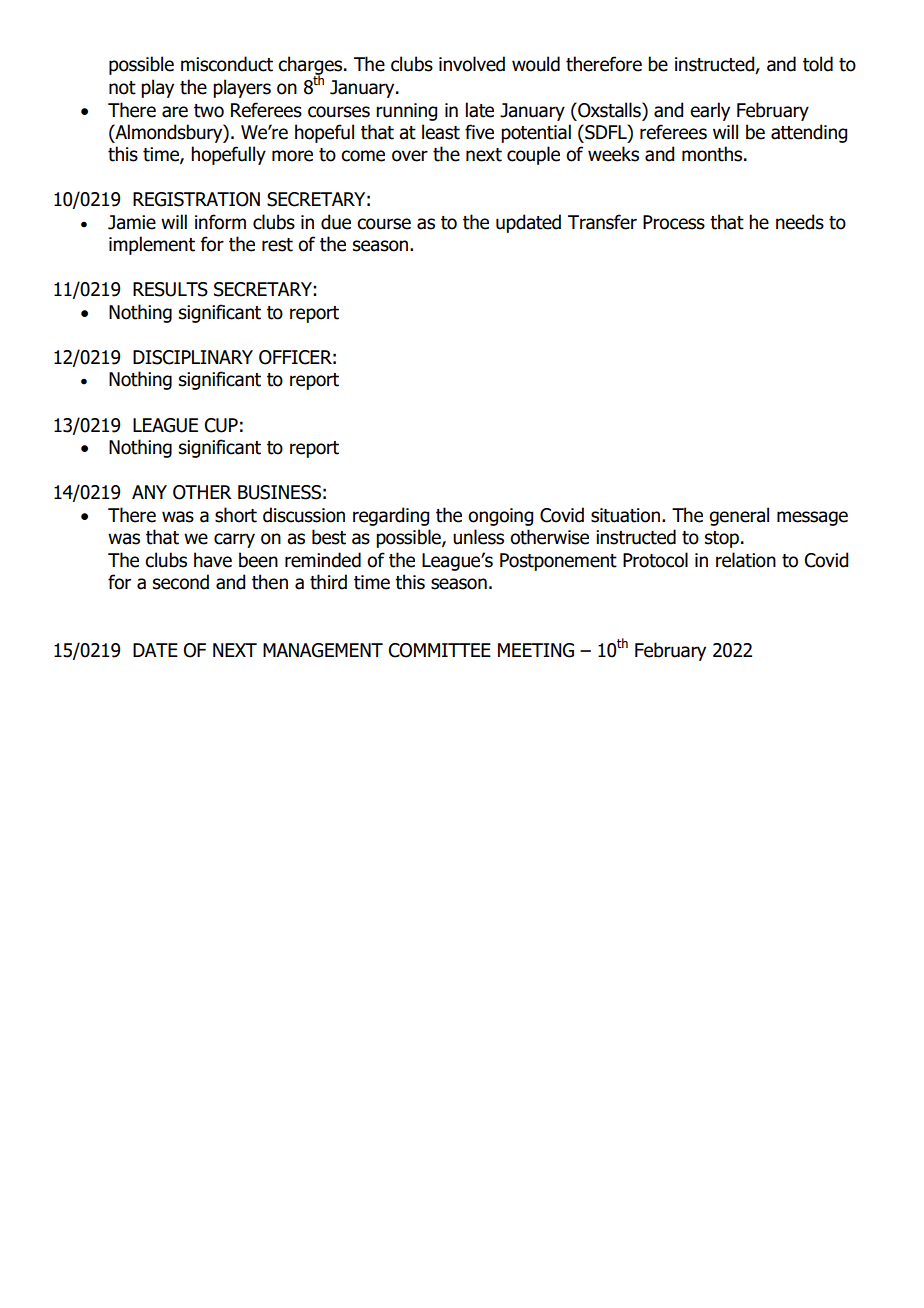 This document has width=924, height=1308. What do you see at coordinates (227, 64) in the document?
I see `misconduct` at bounding box center [227, 64].
